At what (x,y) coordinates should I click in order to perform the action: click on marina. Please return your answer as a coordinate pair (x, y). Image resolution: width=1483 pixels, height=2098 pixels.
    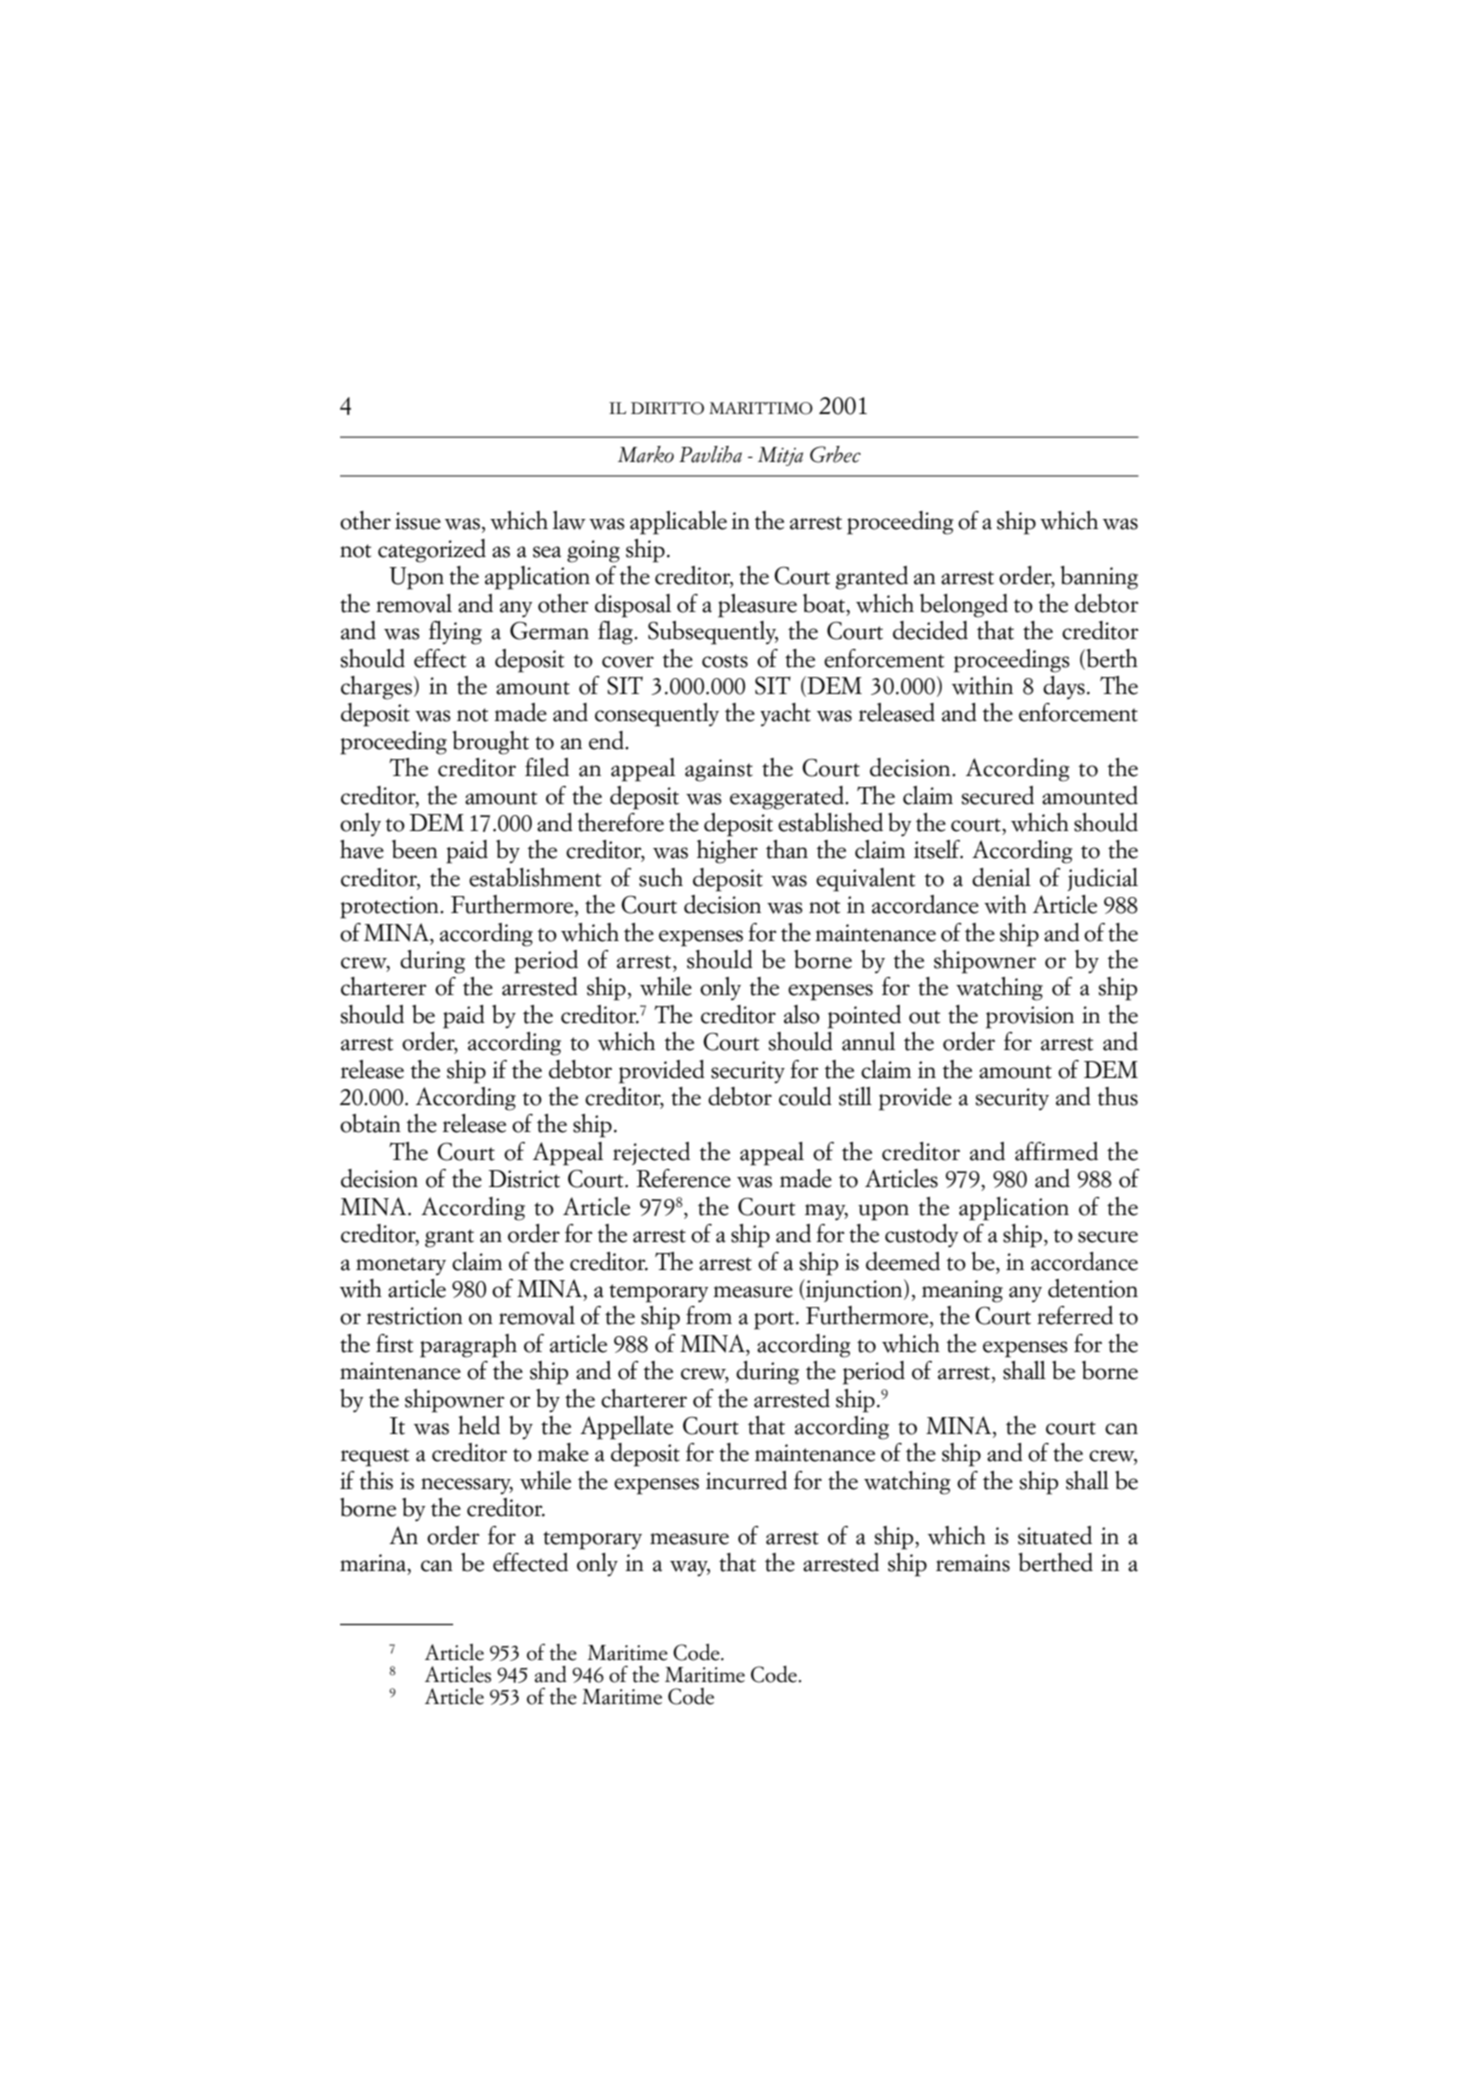
    Looking at the image, I should click on (374, 1563).
